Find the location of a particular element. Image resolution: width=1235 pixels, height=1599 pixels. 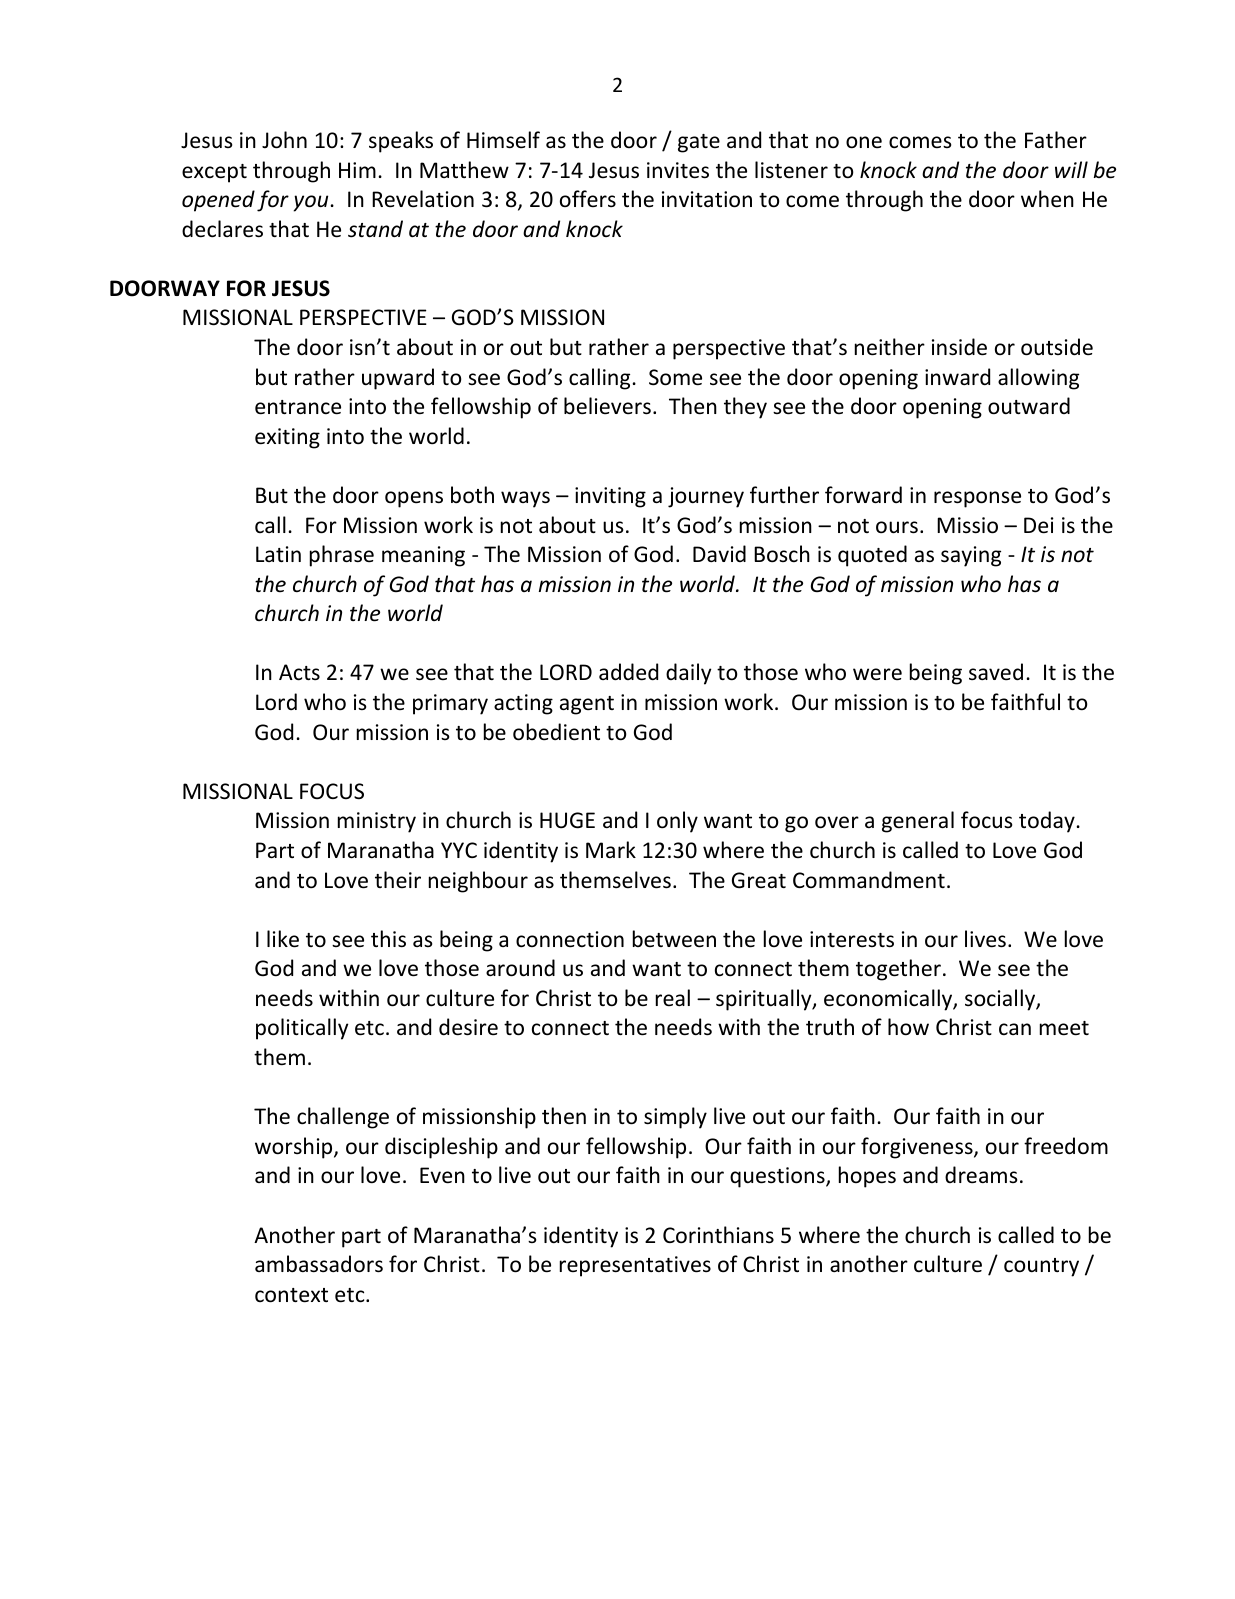

when is located at coordinates (1047, 199).
